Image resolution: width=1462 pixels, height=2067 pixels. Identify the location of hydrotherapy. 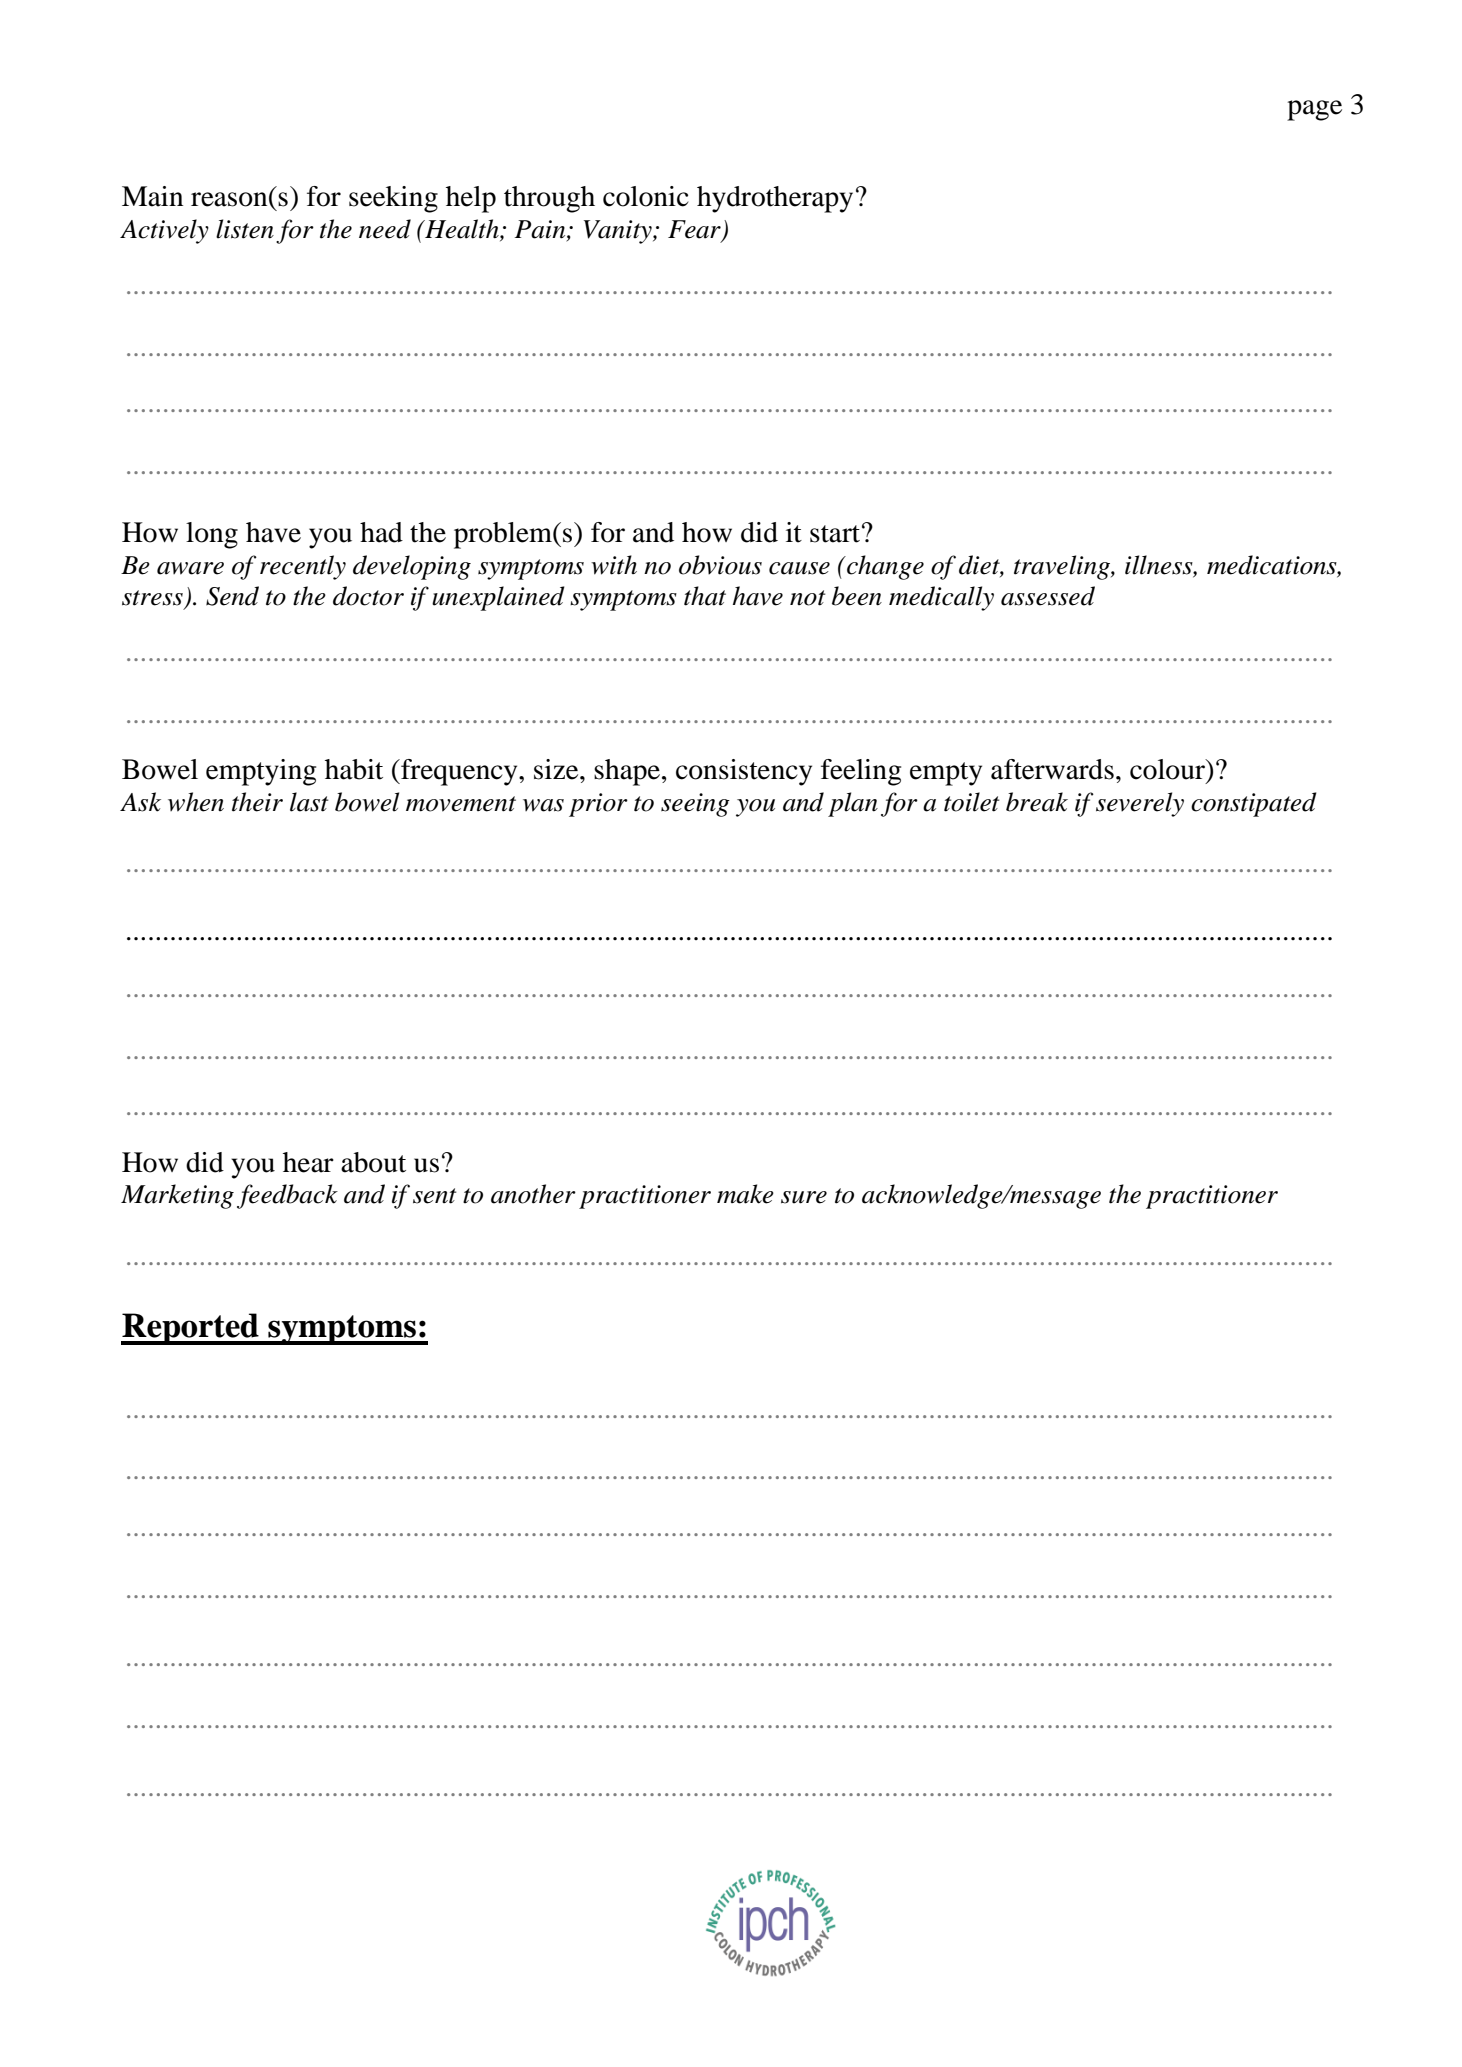
(775, 199).
